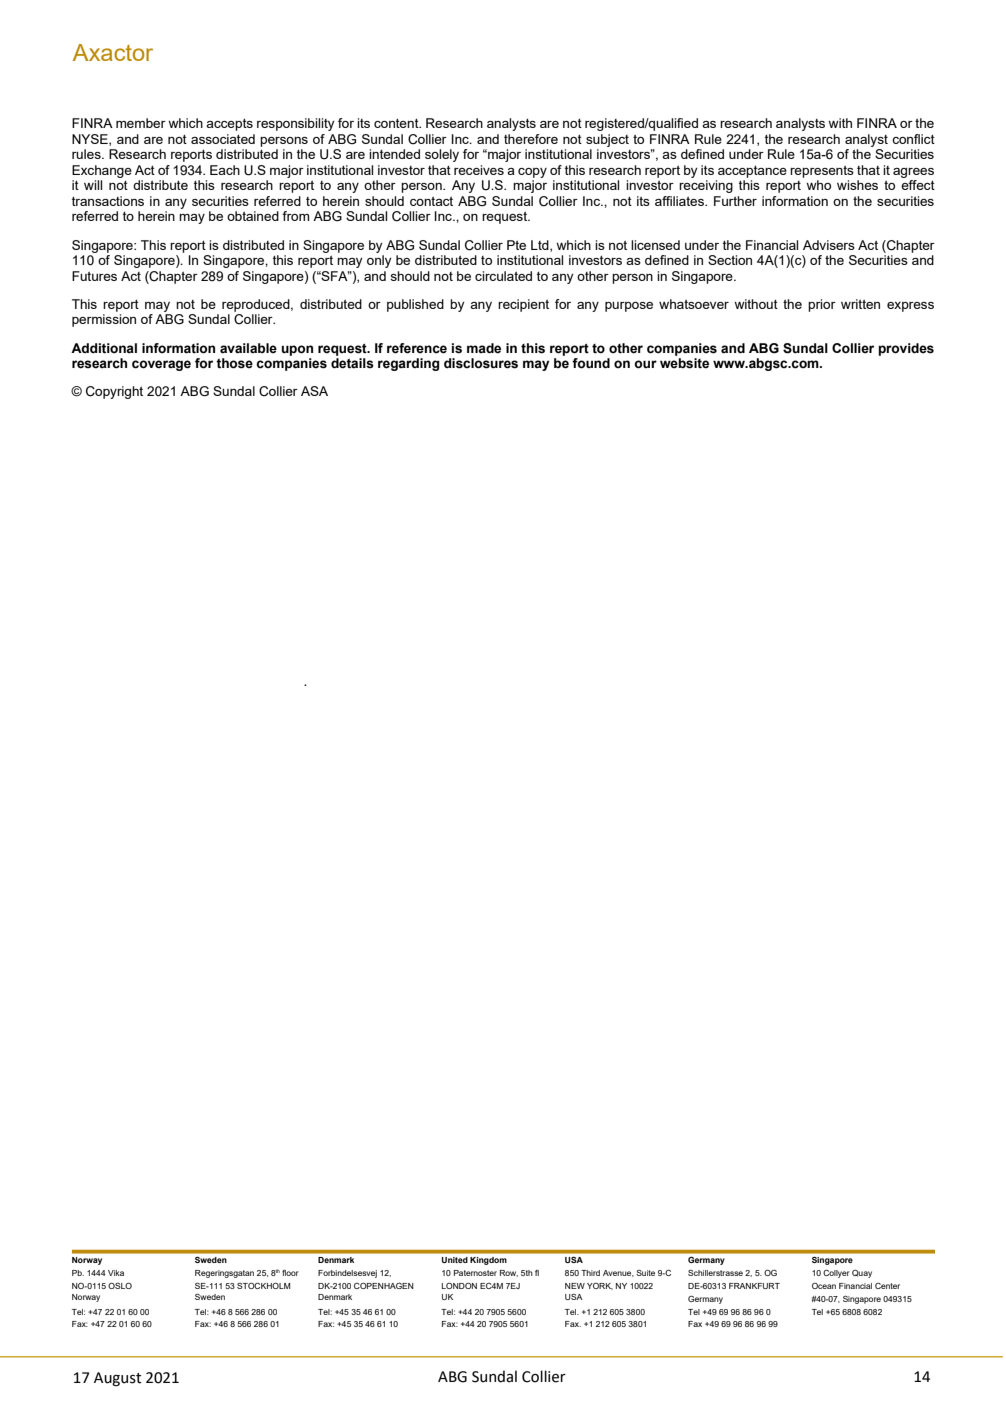 The height and width of the screenshot is (1422, 1006). What do you see at coordinates (824, 1286) in the screenshot?
I see `Ocean` at bounding box center [824, 1286].
